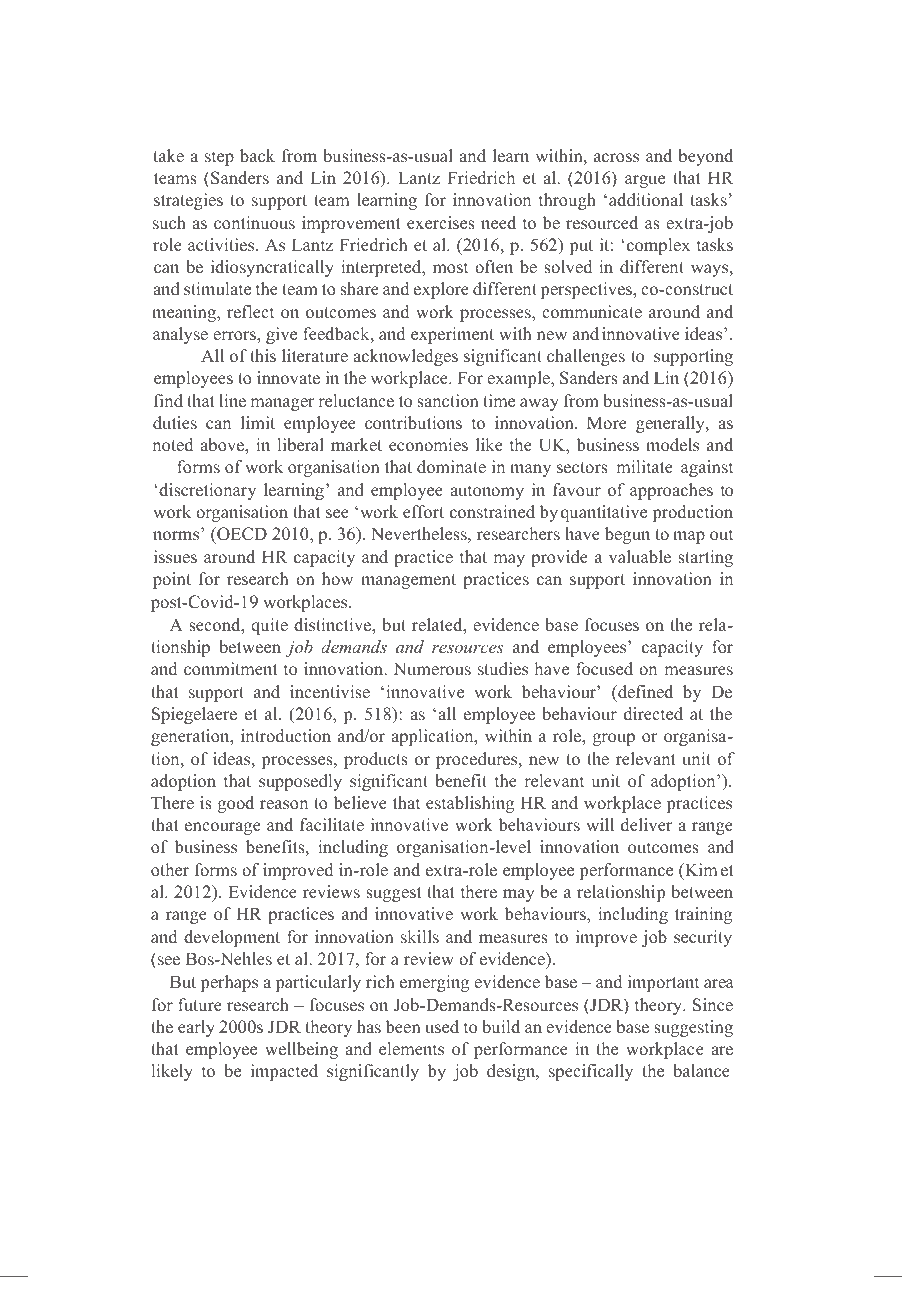 Image resolution: width=903 pixels, height=1316 pixels. Describe the element at coordinates (640, 557) in the page. I see `valuable` at that location.
